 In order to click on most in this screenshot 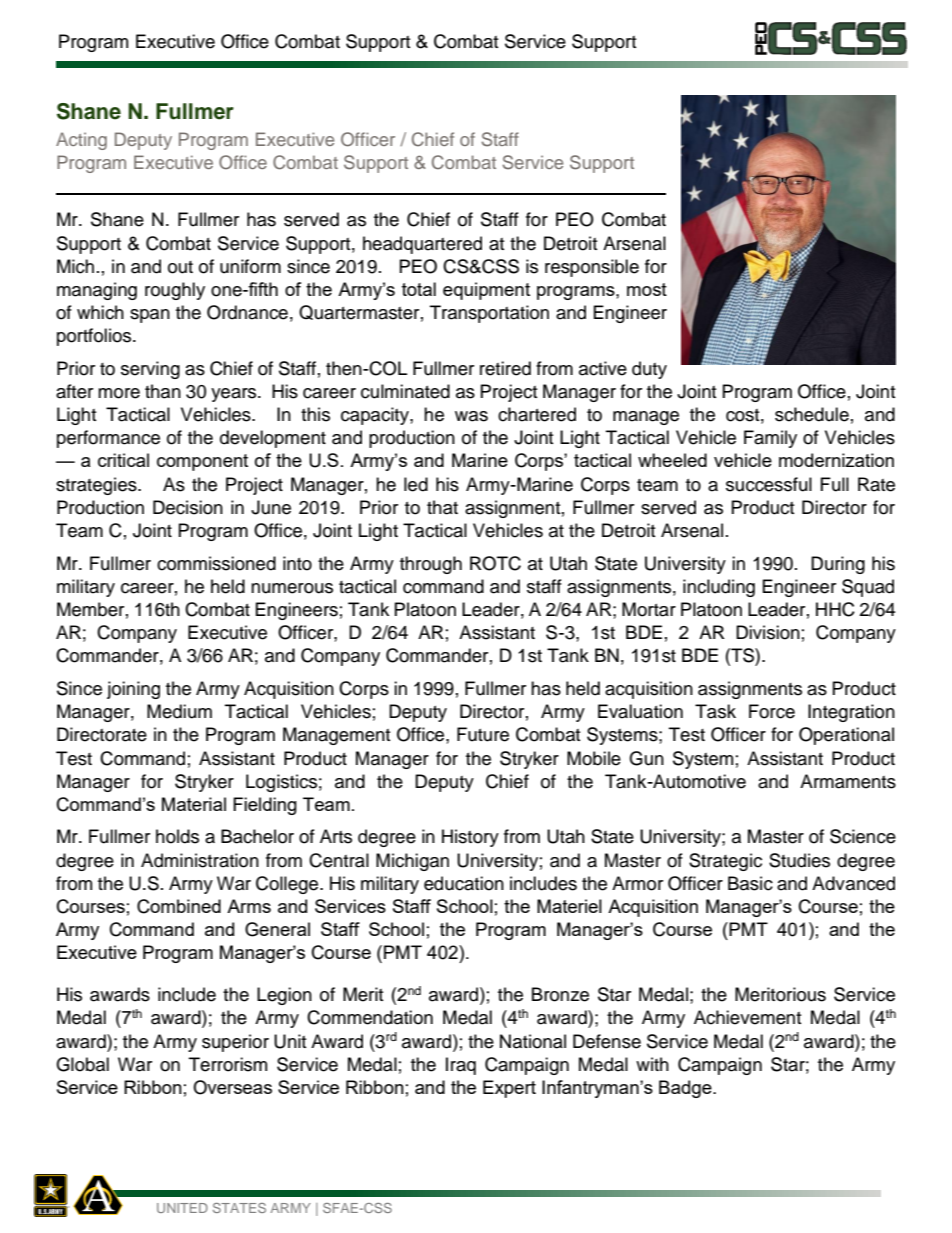, I will do `click(647, 289)`.
